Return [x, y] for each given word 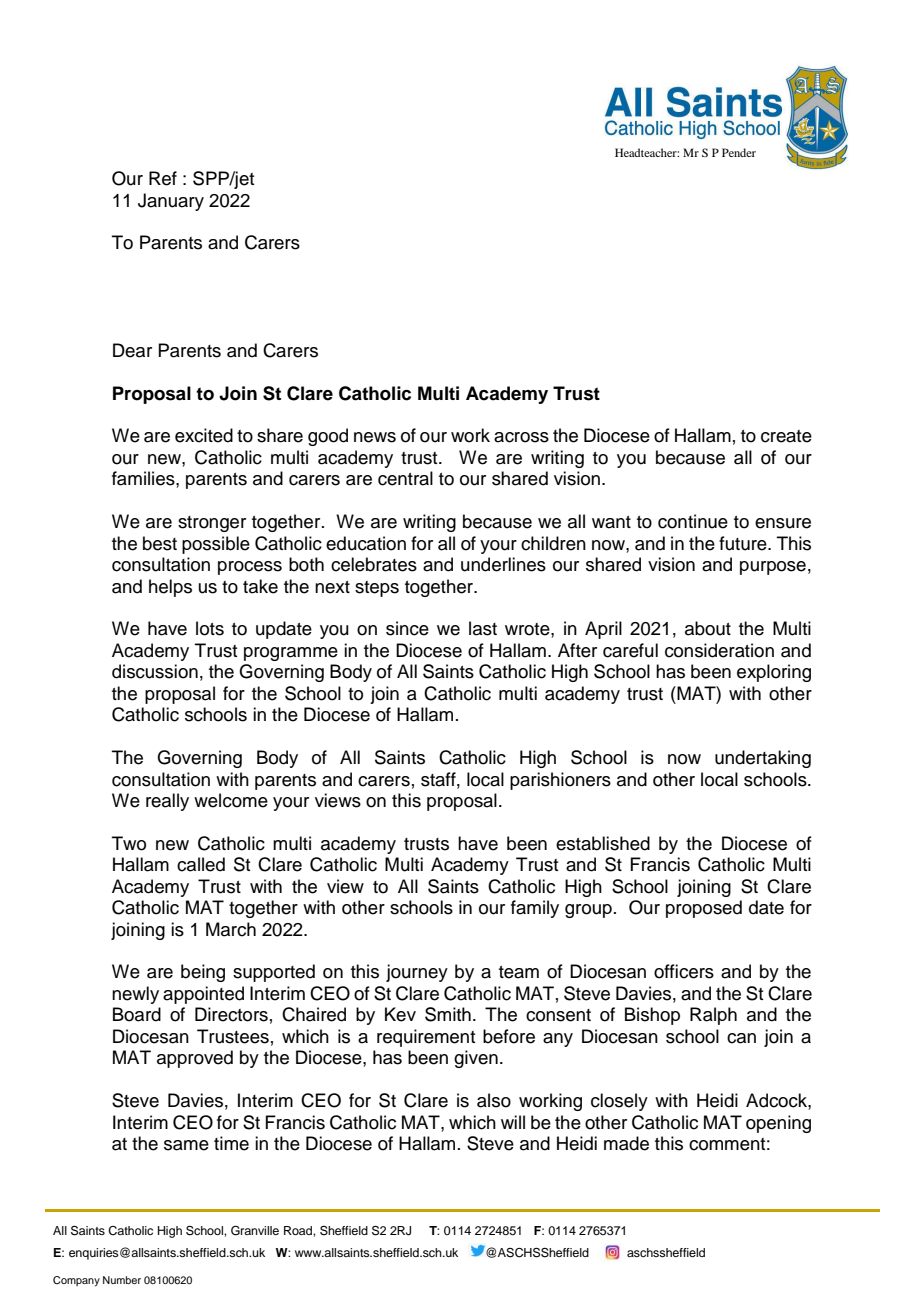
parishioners [560, 781]
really [167, 802]
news [375, 437]
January [171, 202]
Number [122, 1280]
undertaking [763, 759]
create [786, 436]
